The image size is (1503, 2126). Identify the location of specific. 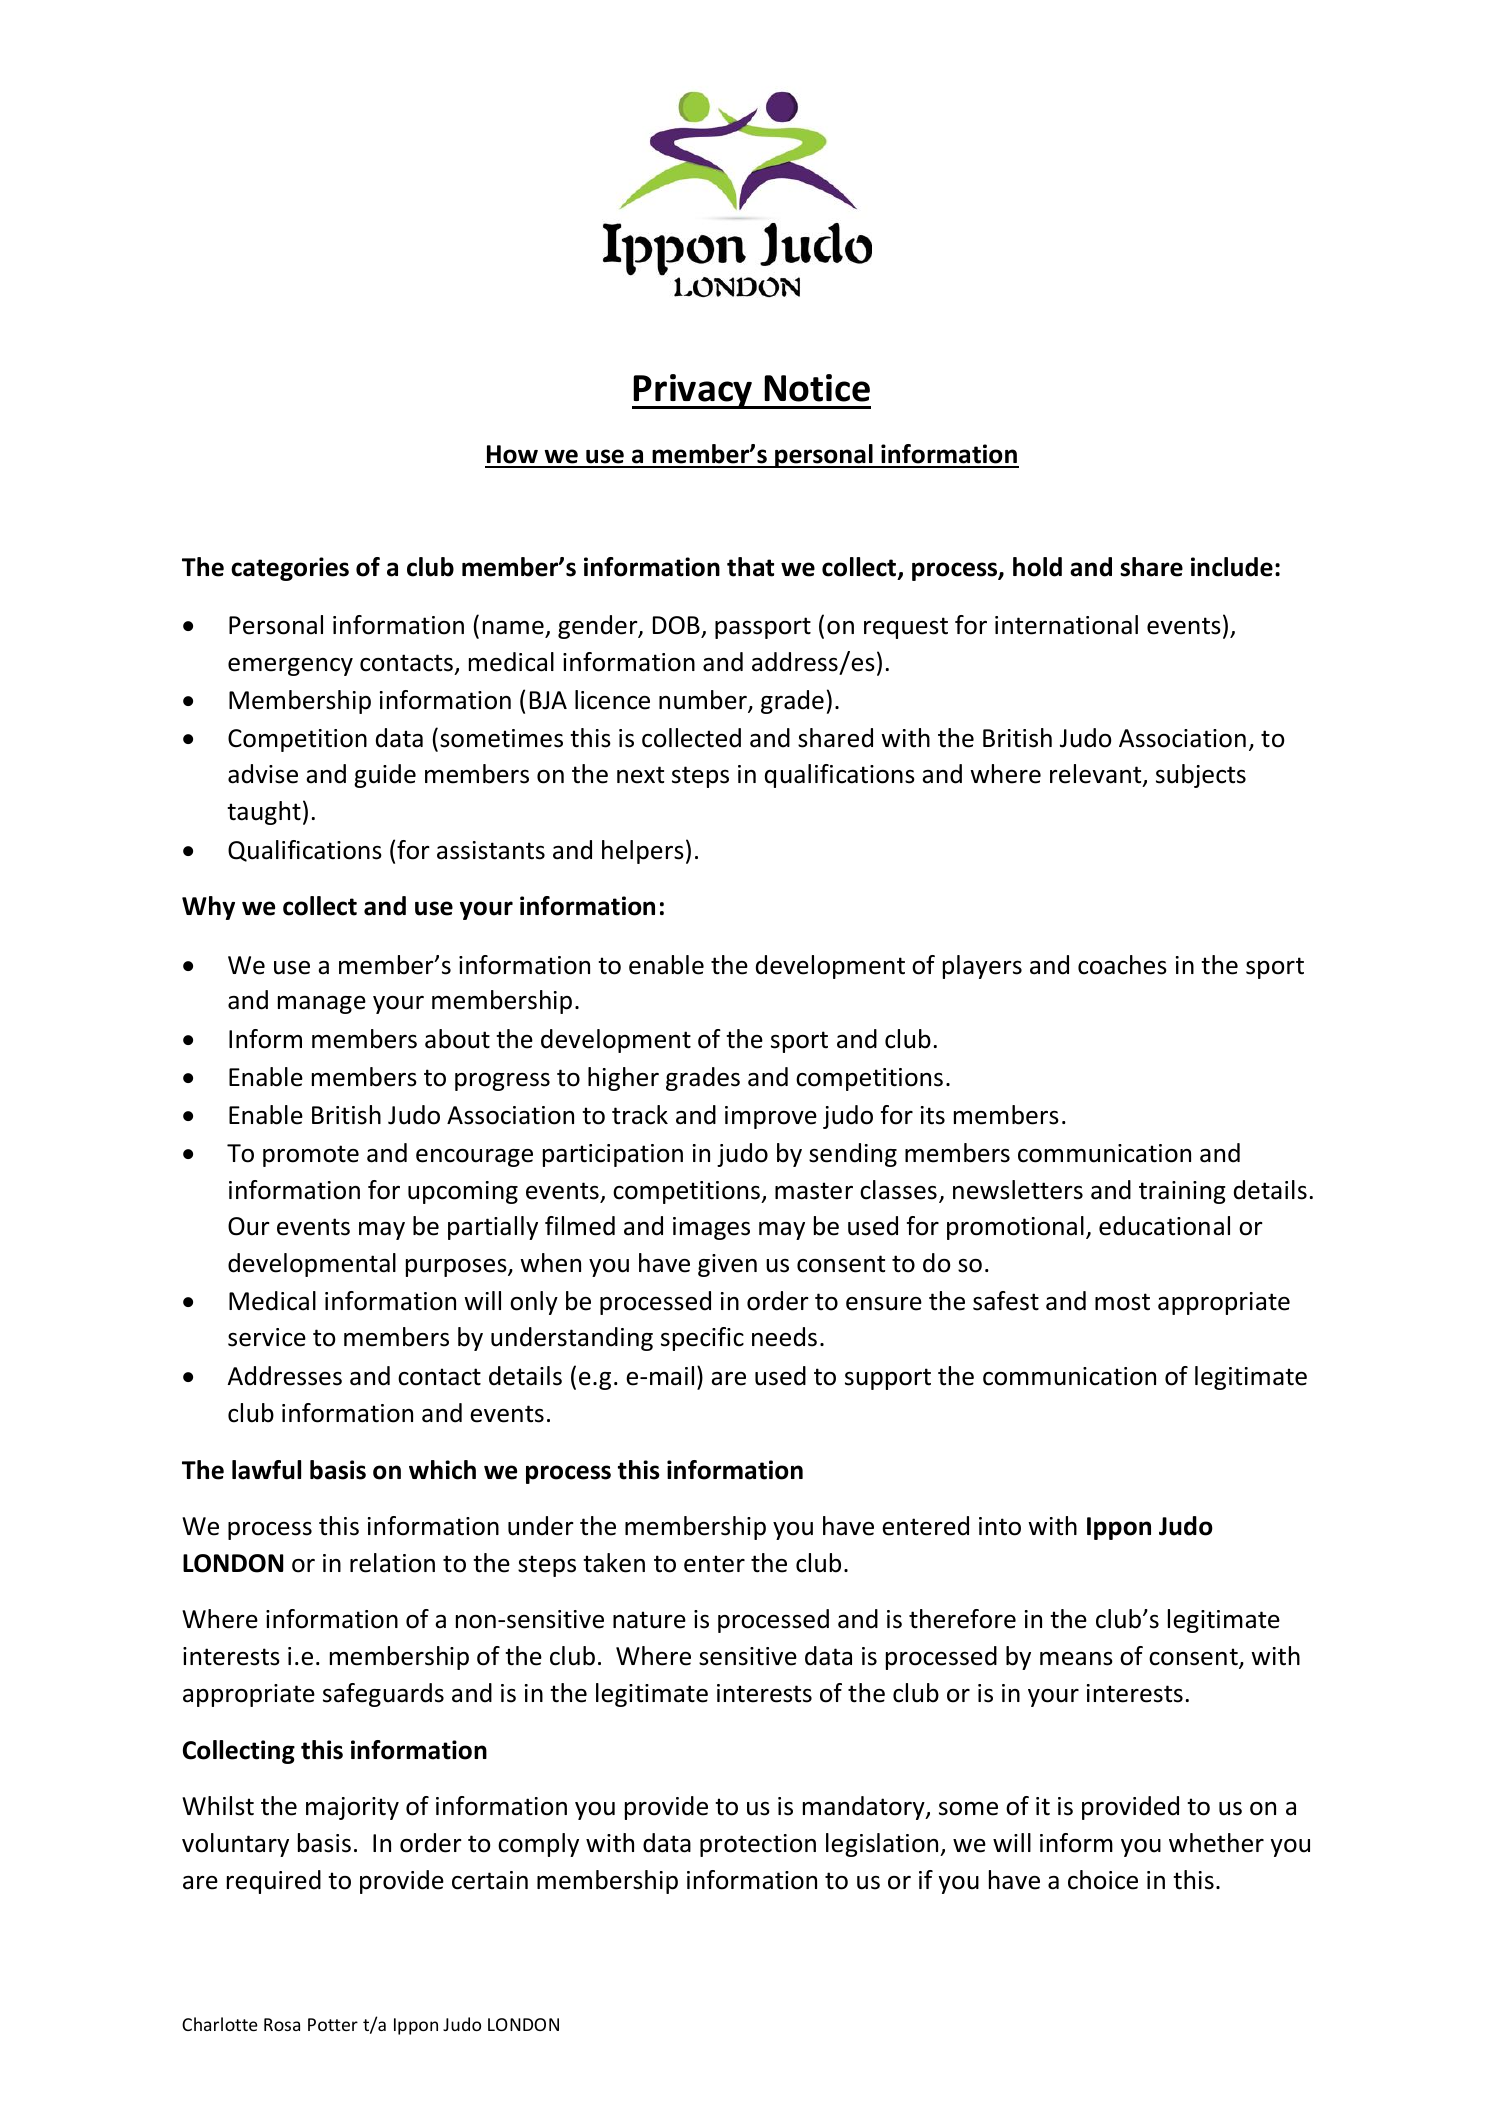
(702, 1339).
